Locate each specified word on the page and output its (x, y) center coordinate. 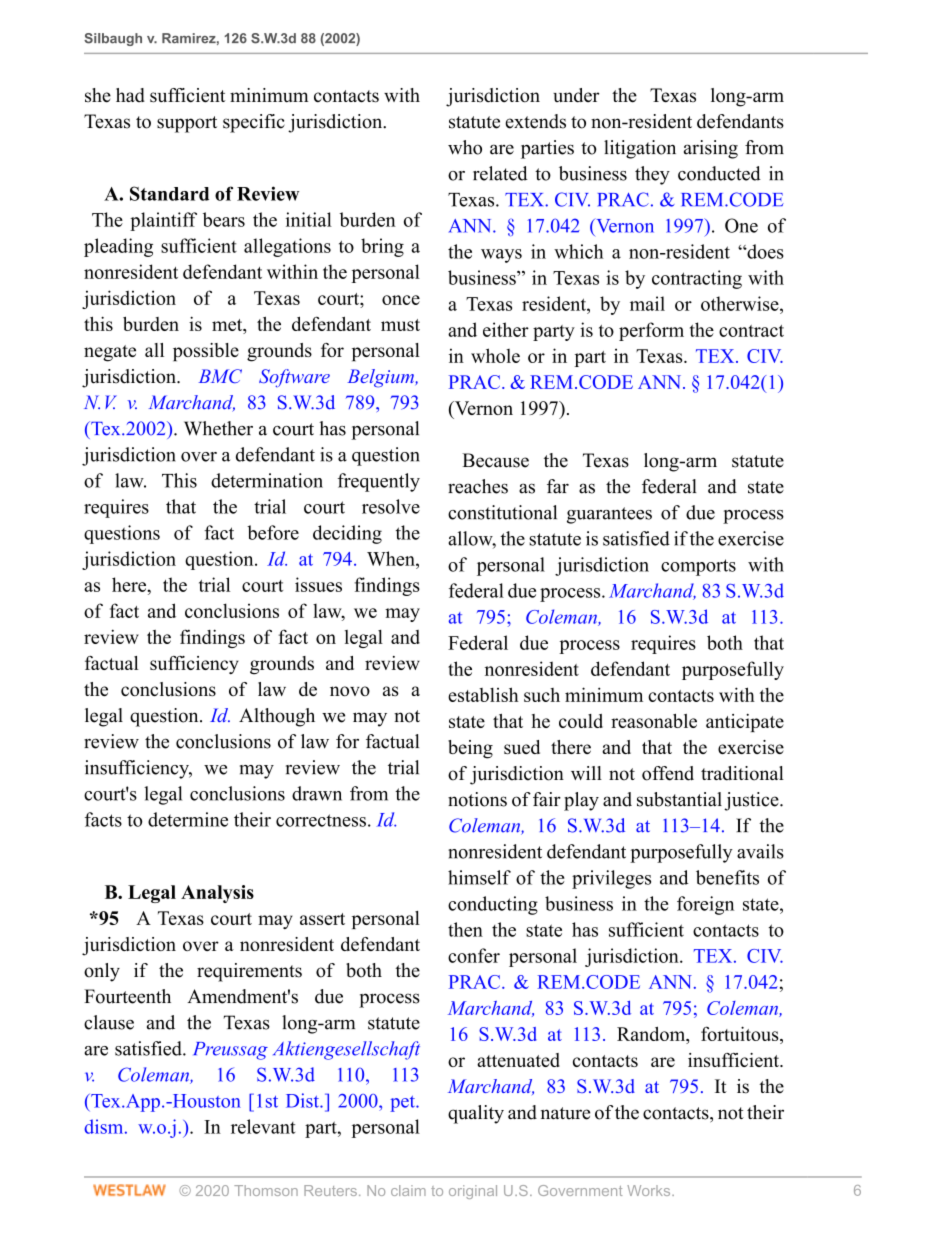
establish (483, 694)
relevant (263, 1126)
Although (277, 717)
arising (711, 149)
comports (698, 567)
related (500, 173)
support (187, 124)
